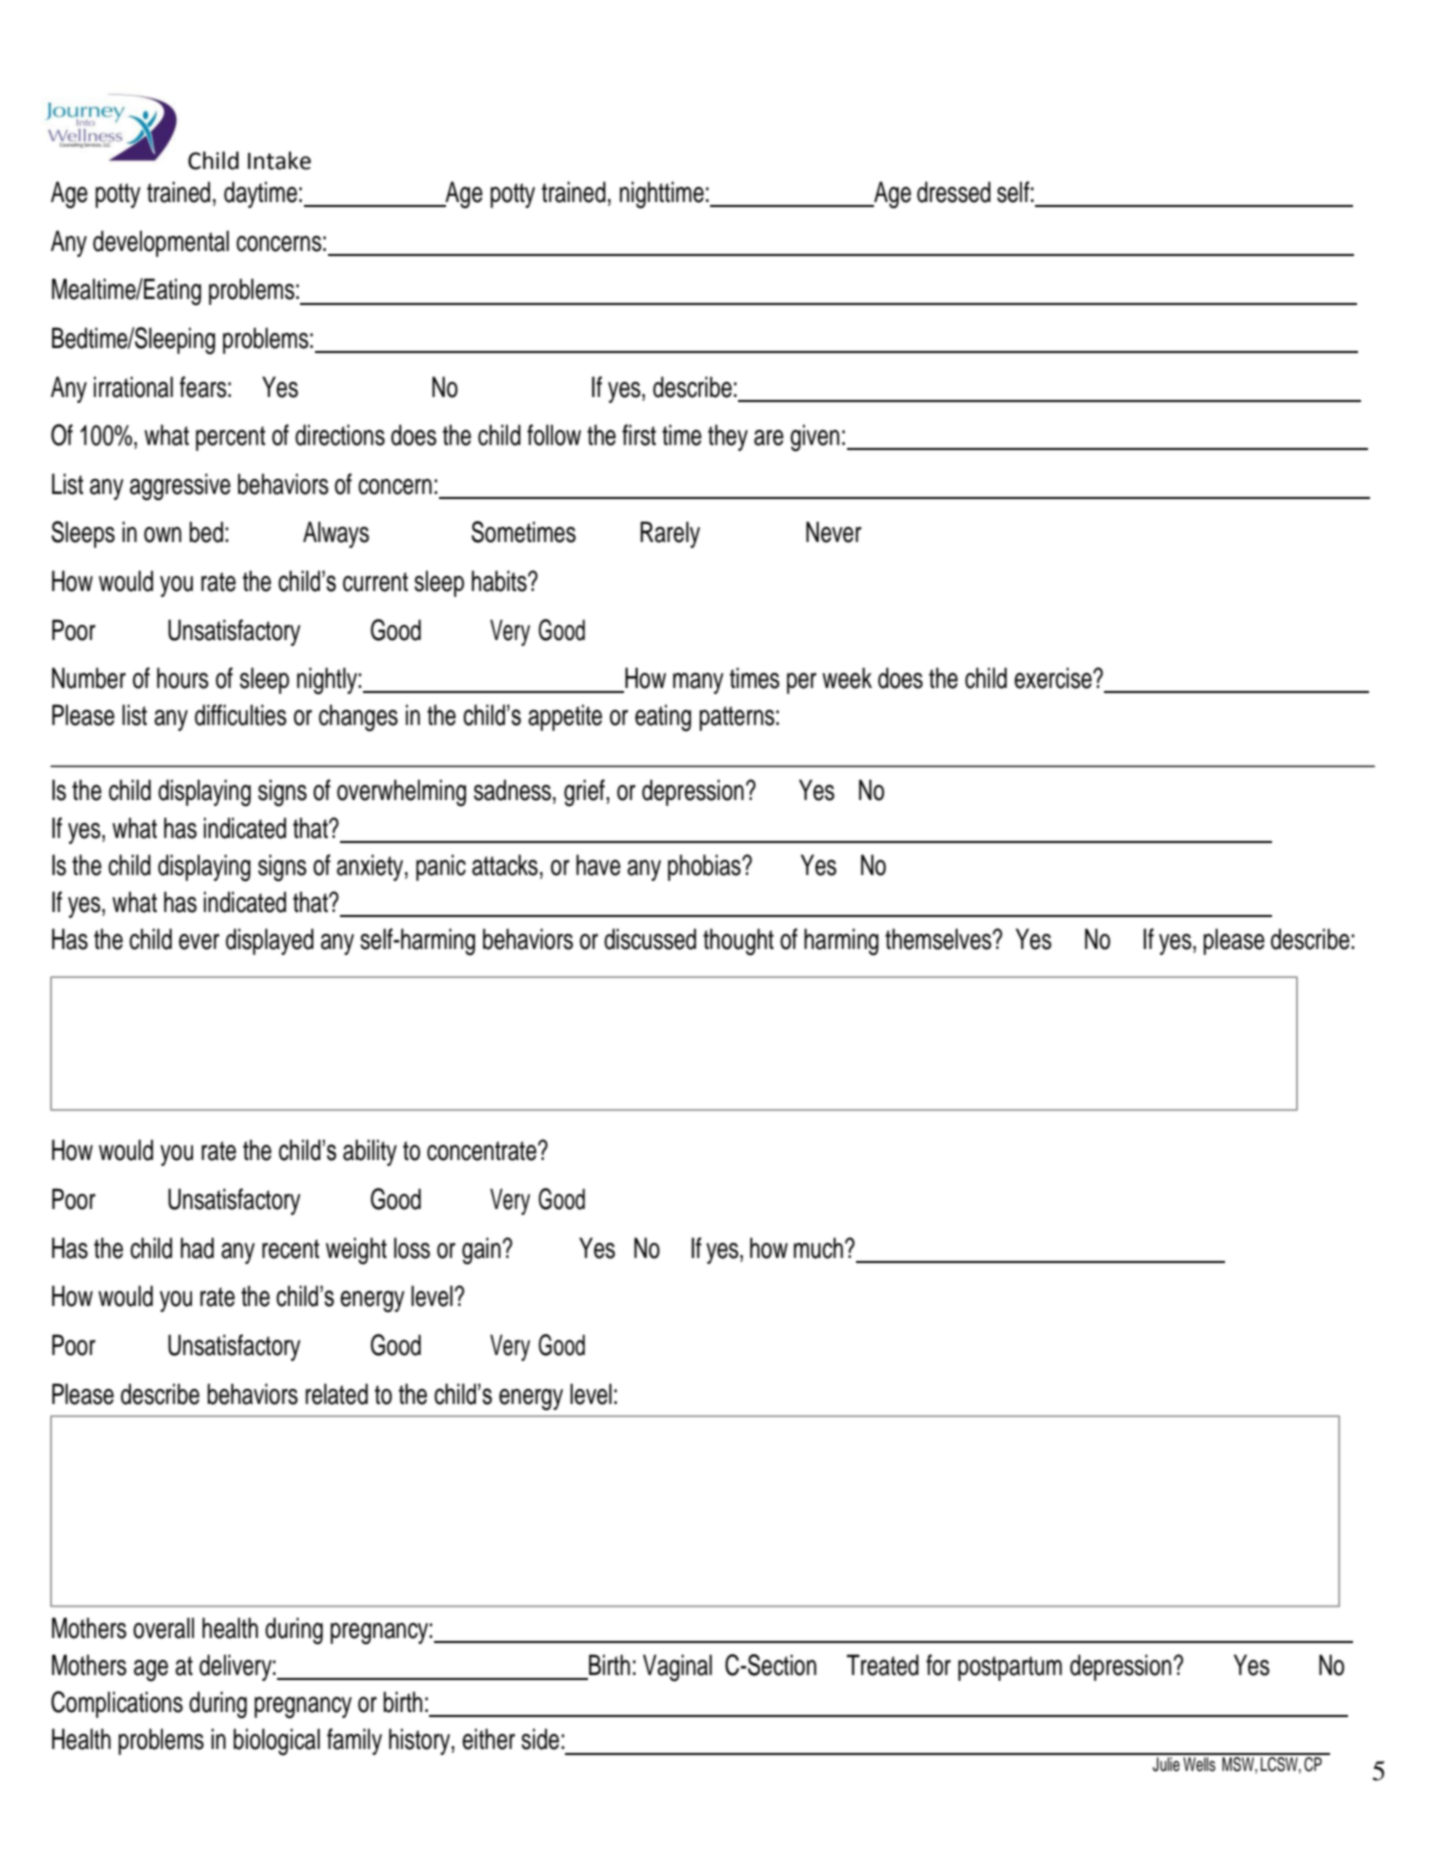  I want to click on appetite, so click(565, 717).
